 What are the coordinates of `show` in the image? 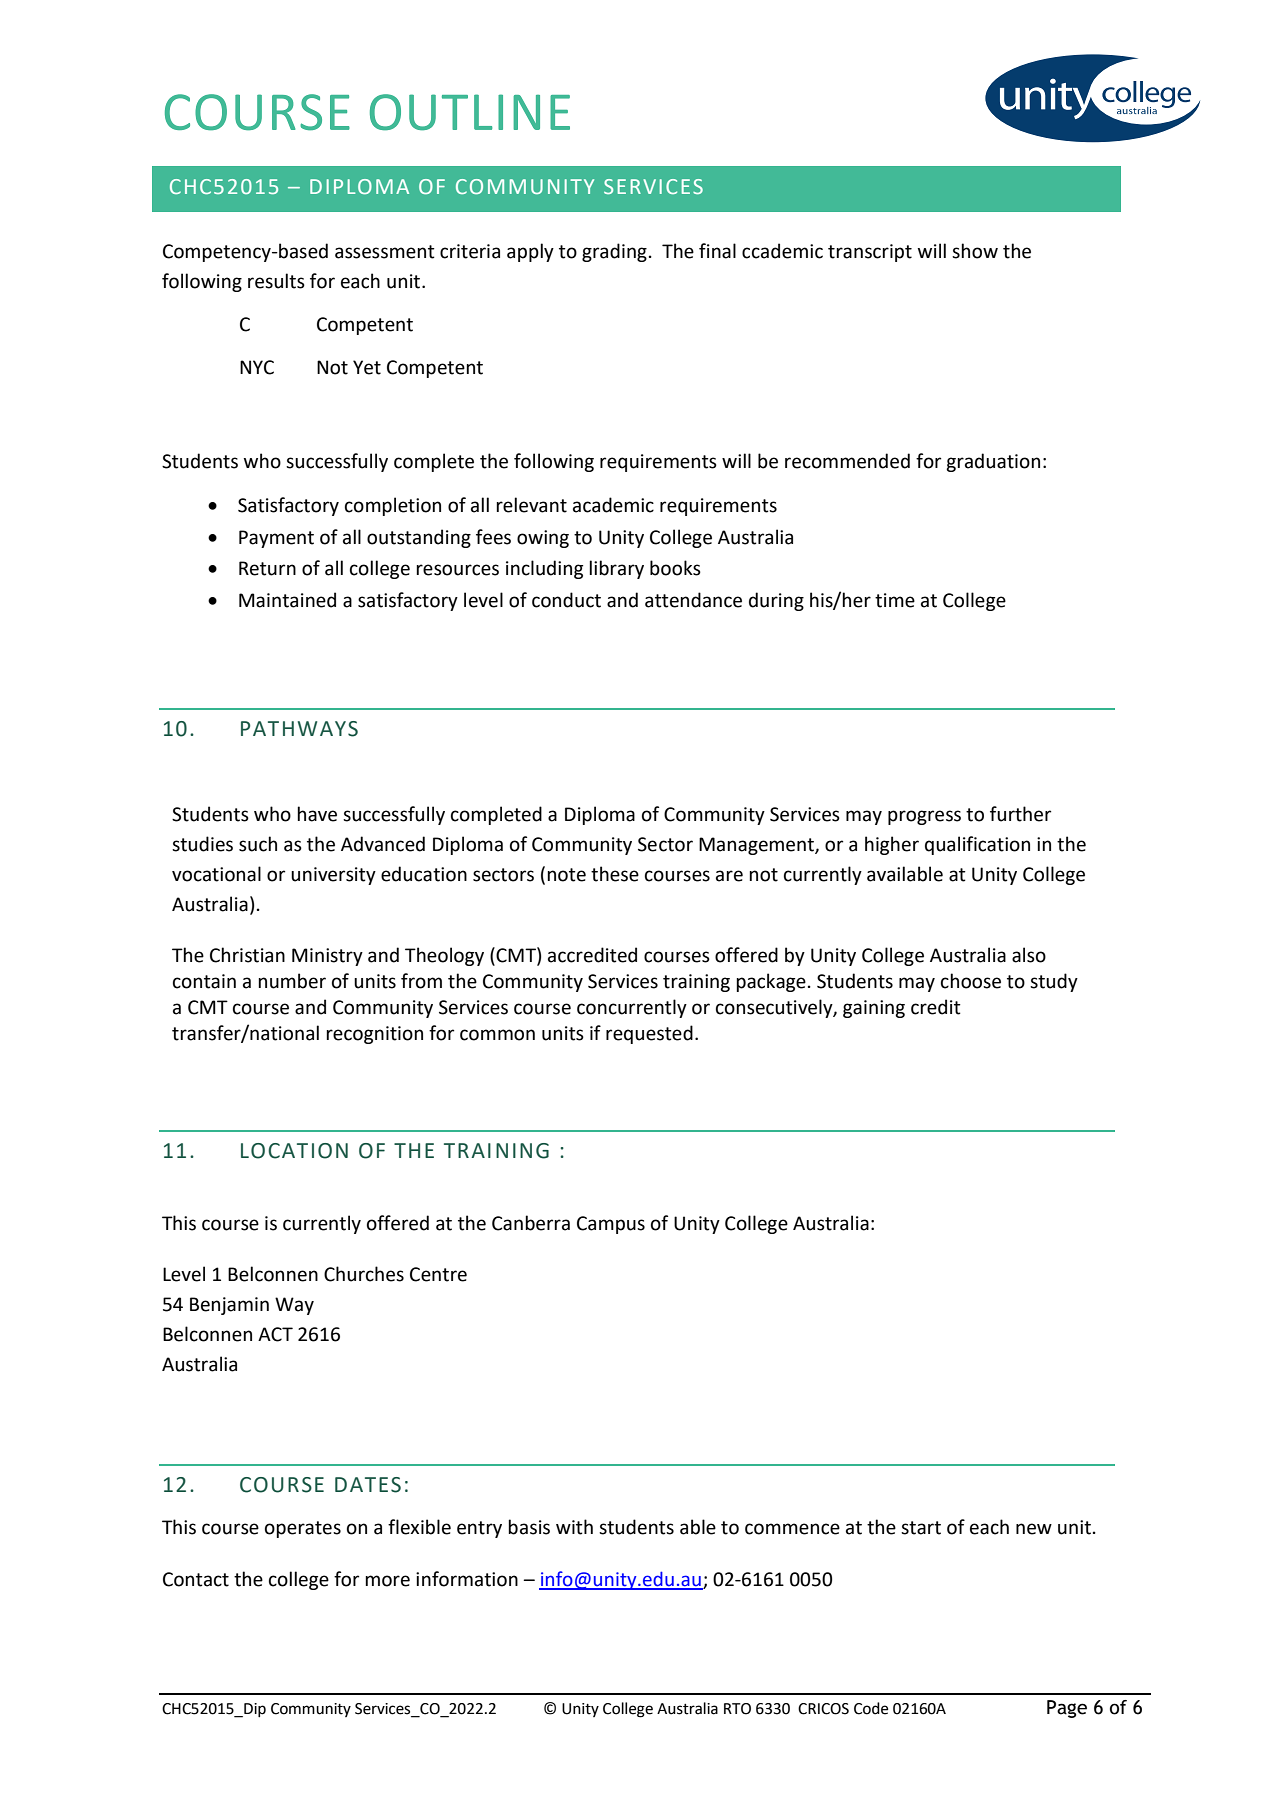 It's located at (975, 251).
